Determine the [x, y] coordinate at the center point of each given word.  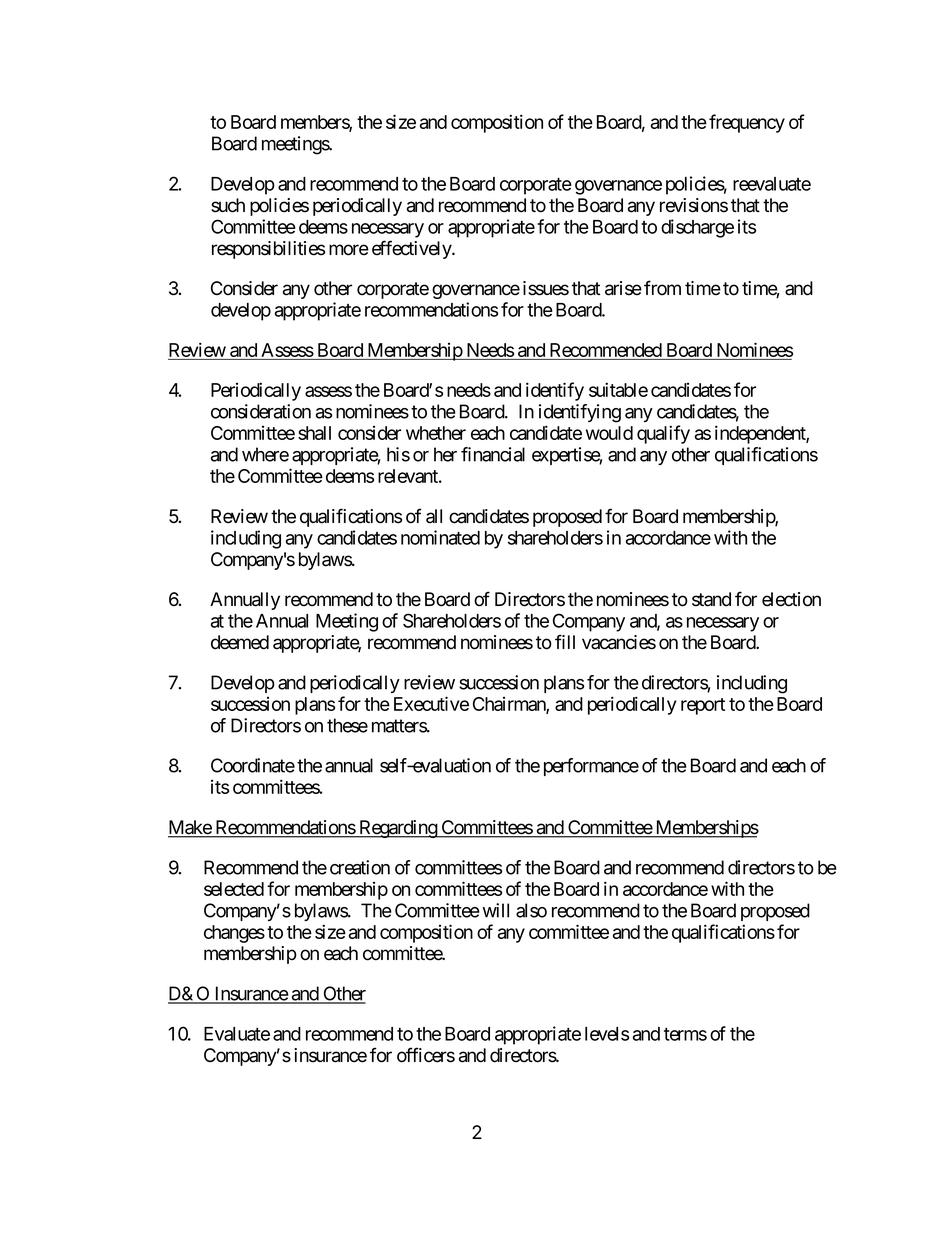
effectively [412, 249]
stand [711, 599]
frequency [747, 123]
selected [234, 889]
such [228, 205]
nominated [440, 537]
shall [314, 433]
